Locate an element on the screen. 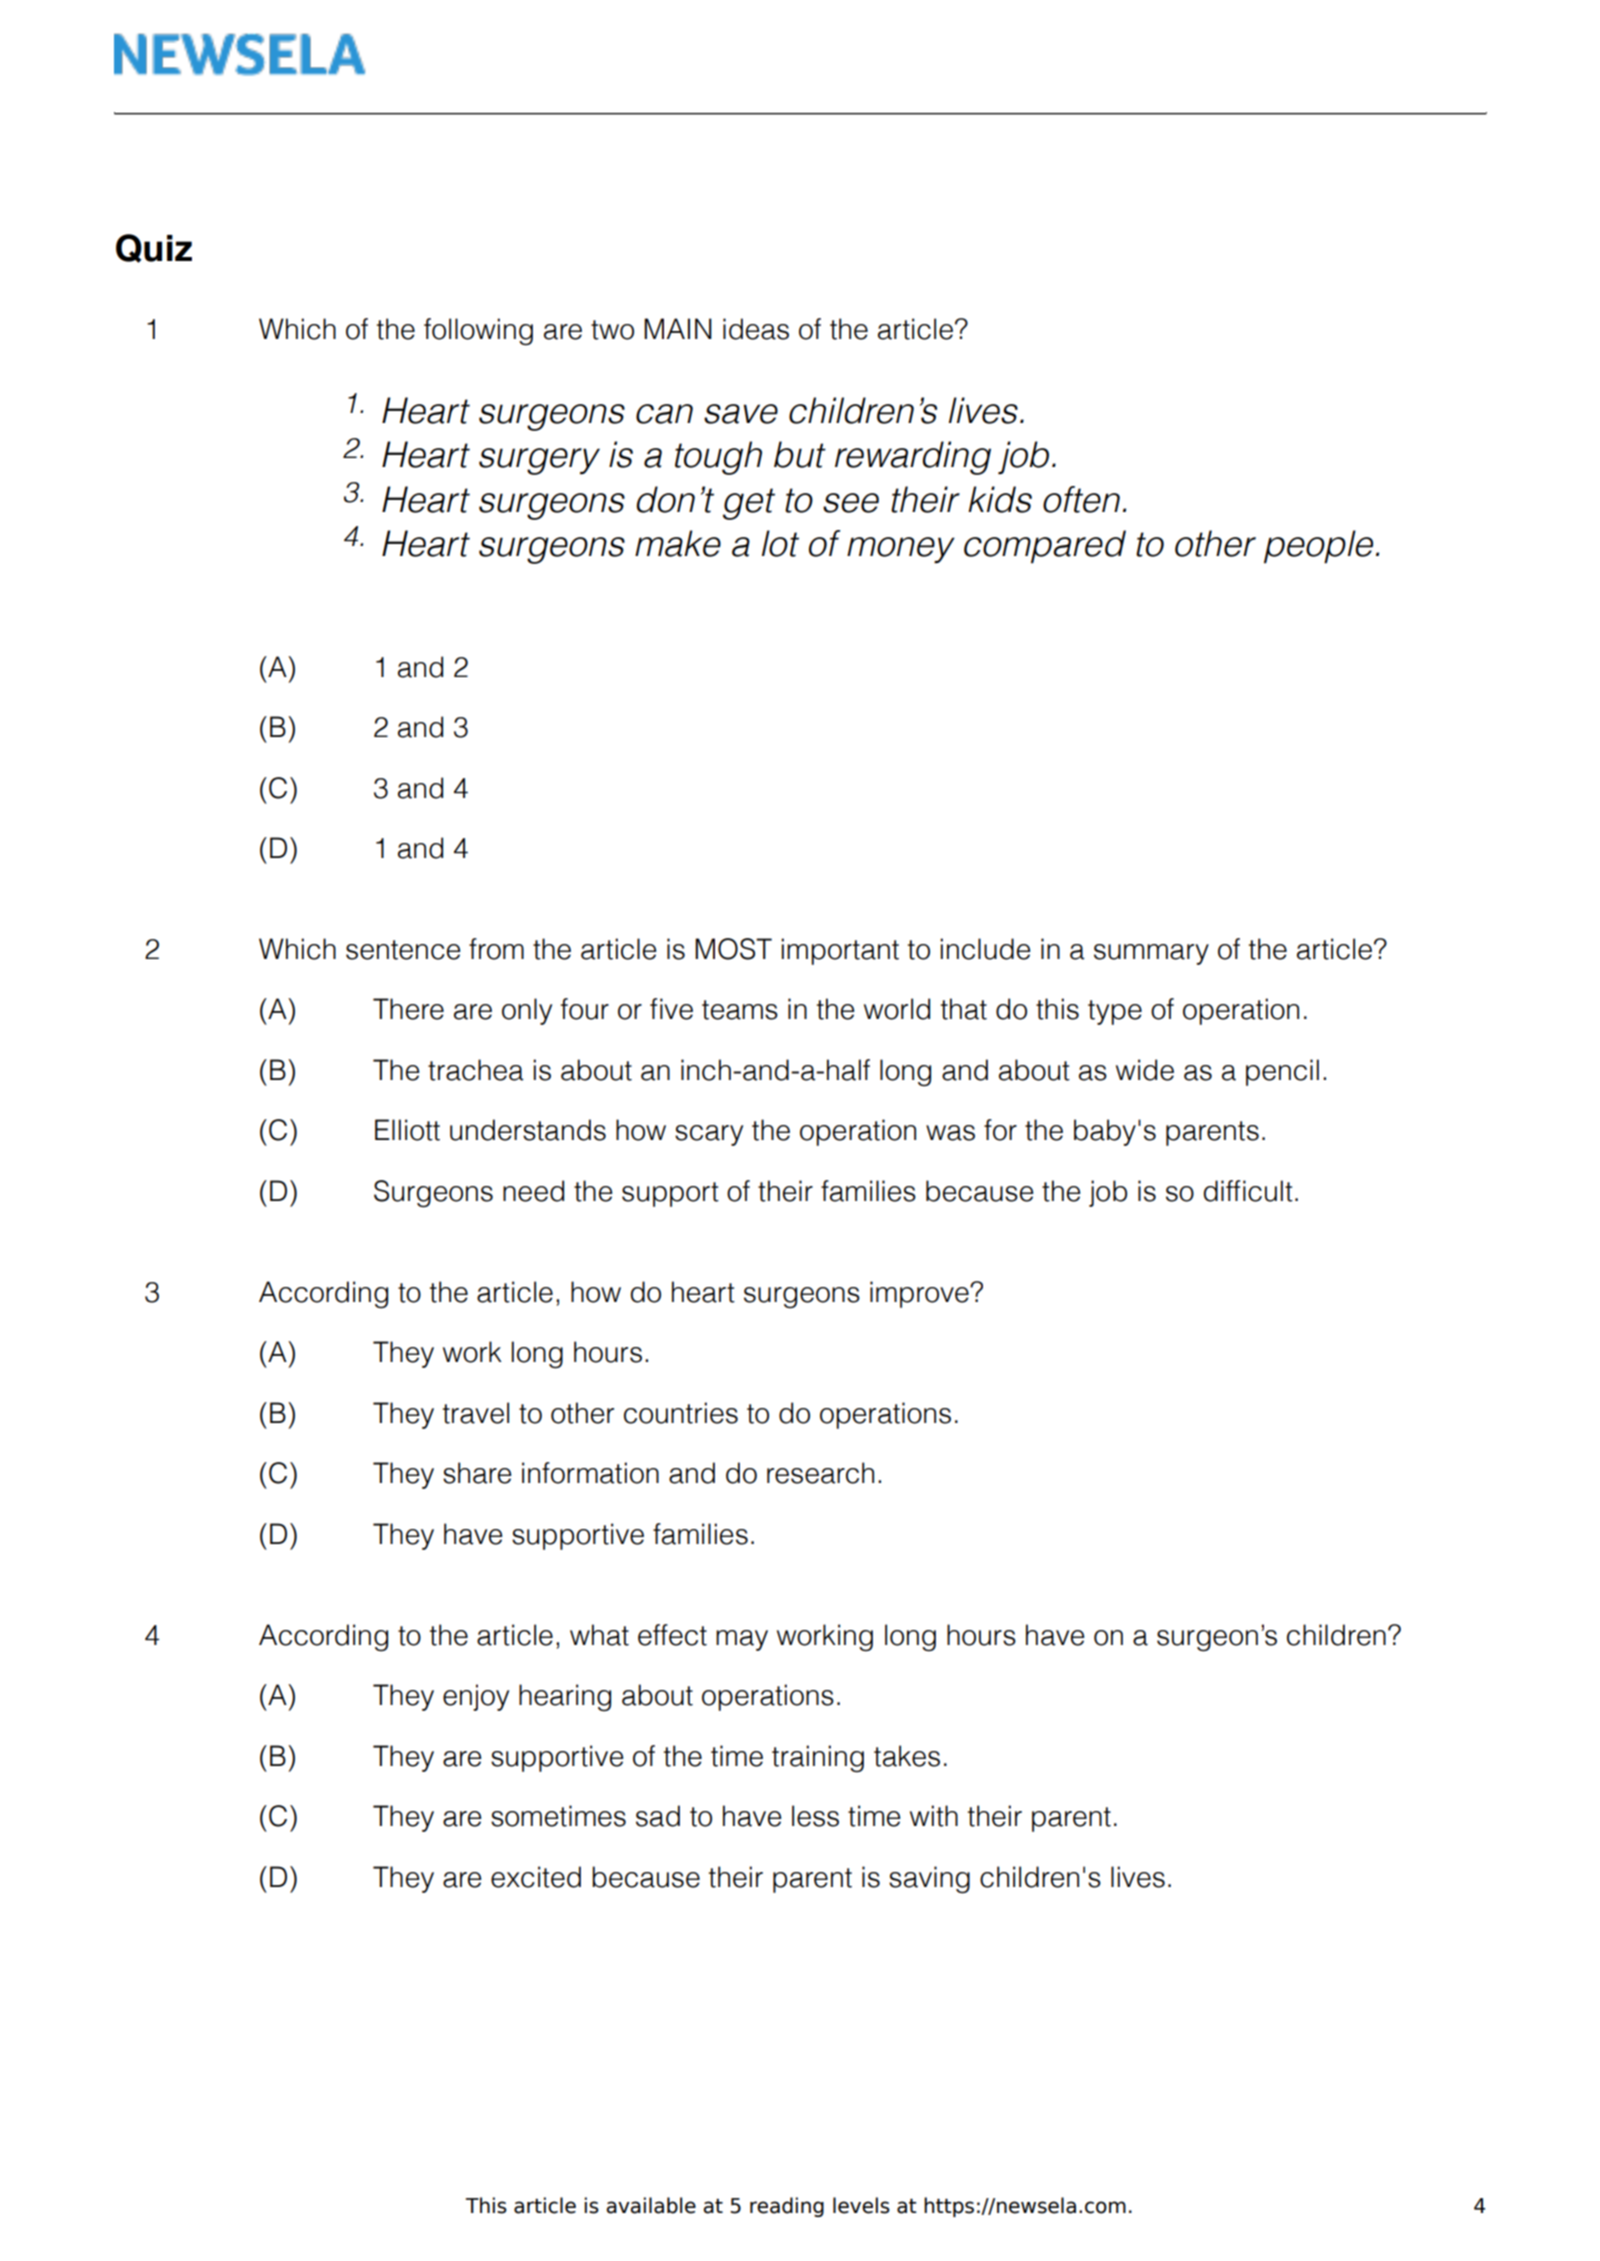 Image resolution: width=1600 pixels, height=2261 pixels. often is located at coordinates (1081, 499).
